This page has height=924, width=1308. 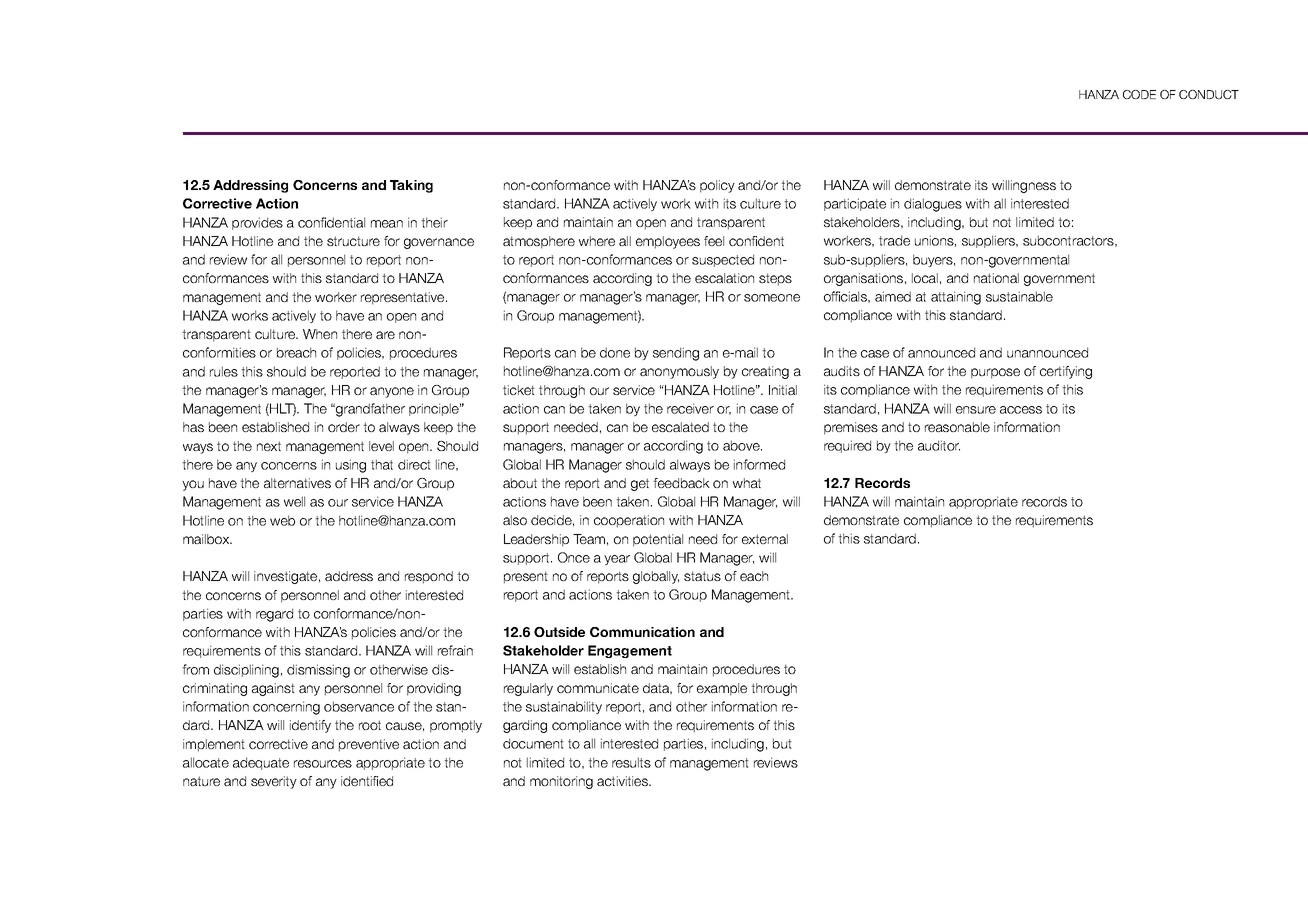 I want to click on access, so click(x=1021, y=410).
